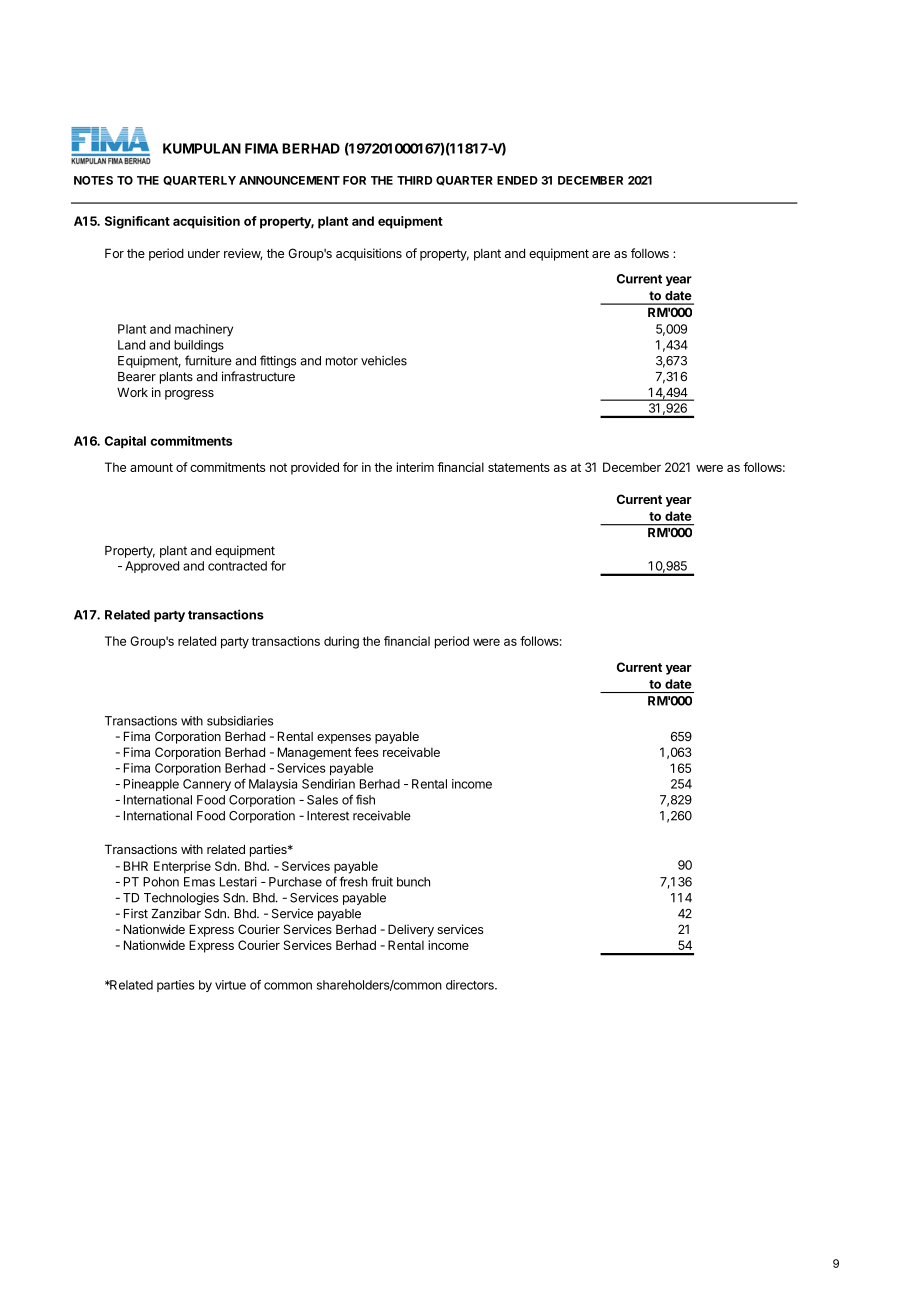  What do you see at coordinates (136, 914) in the screenshot?
I see `First` at bounding box center [136, 914].
